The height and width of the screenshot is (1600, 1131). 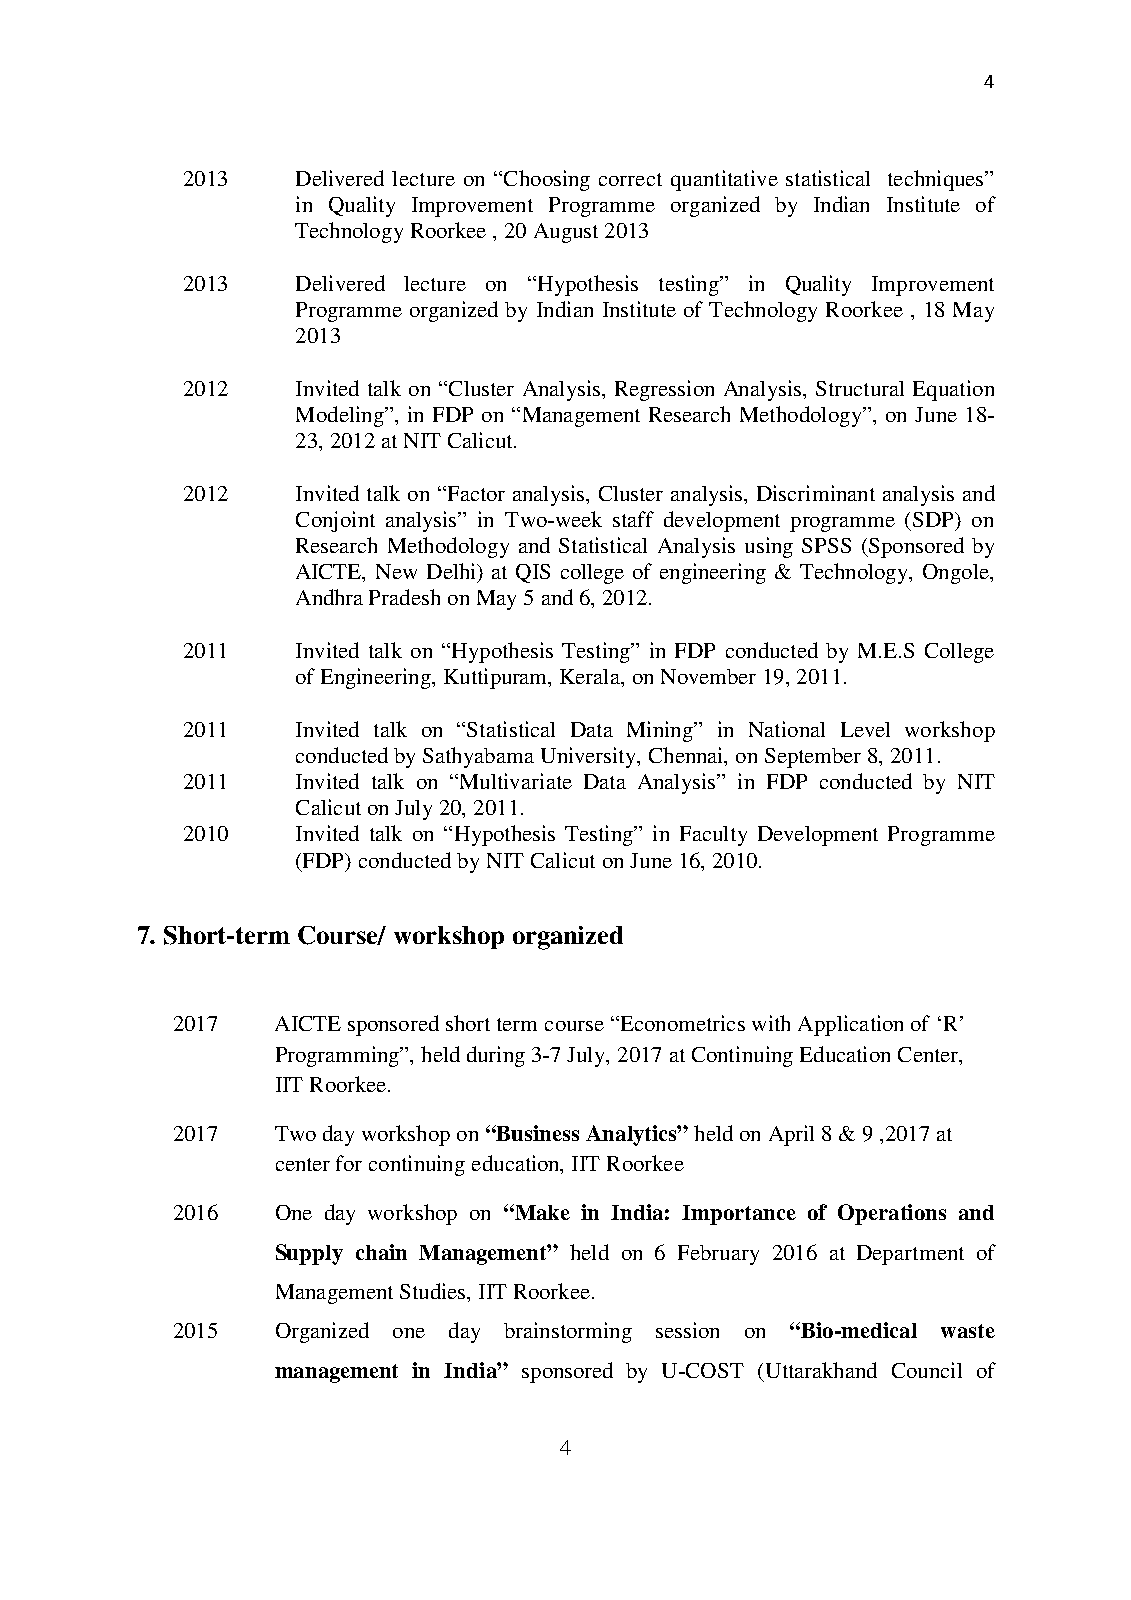 What do you see at coordinates (514, 781) in the screenshot?
I see `Multivariate` at bounding box center [514, 781].
